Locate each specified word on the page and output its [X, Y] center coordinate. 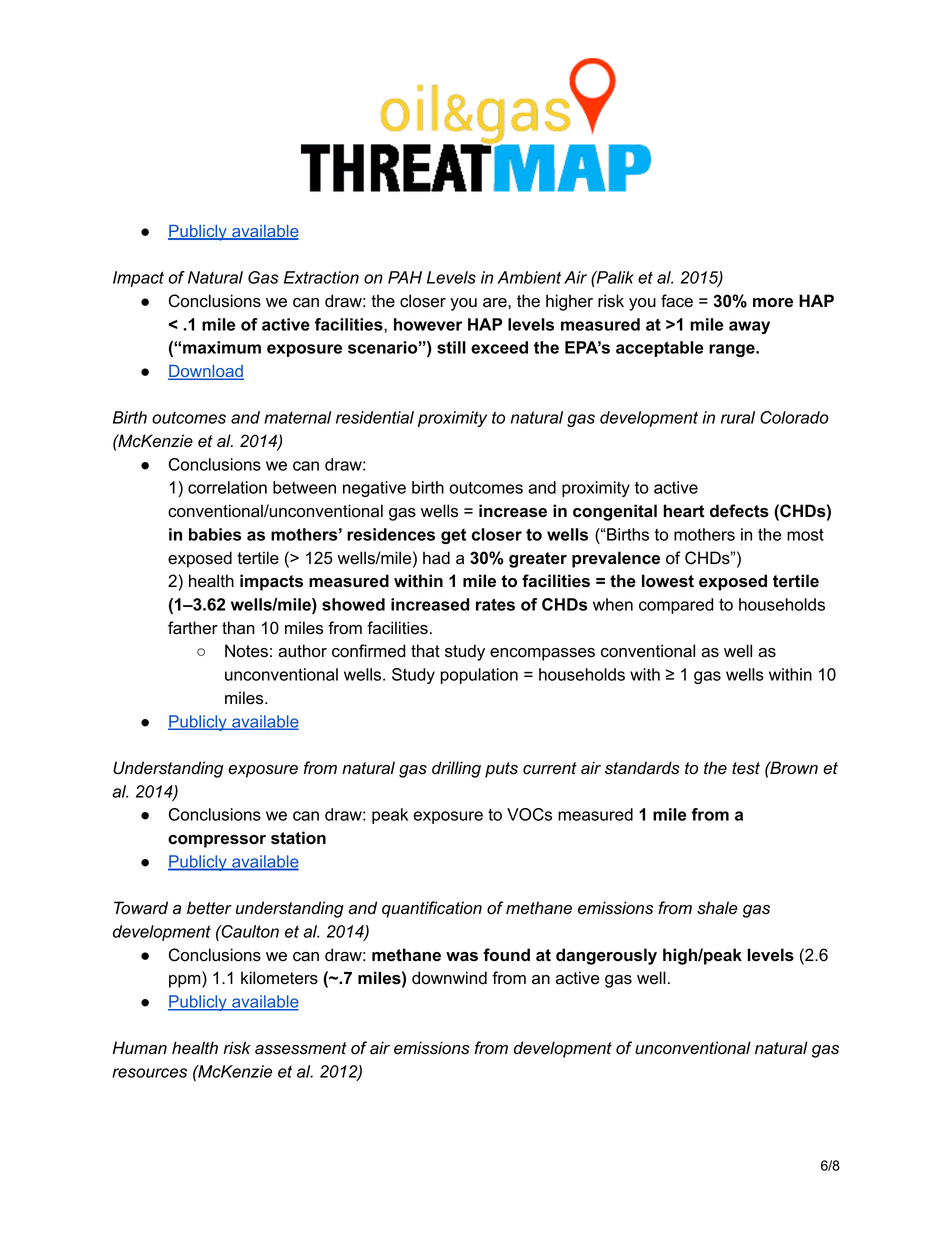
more [773, 303]
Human [140, 1048]
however [428, 324]
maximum [222, 347]
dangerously [606, 956]
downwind [449, 978]
